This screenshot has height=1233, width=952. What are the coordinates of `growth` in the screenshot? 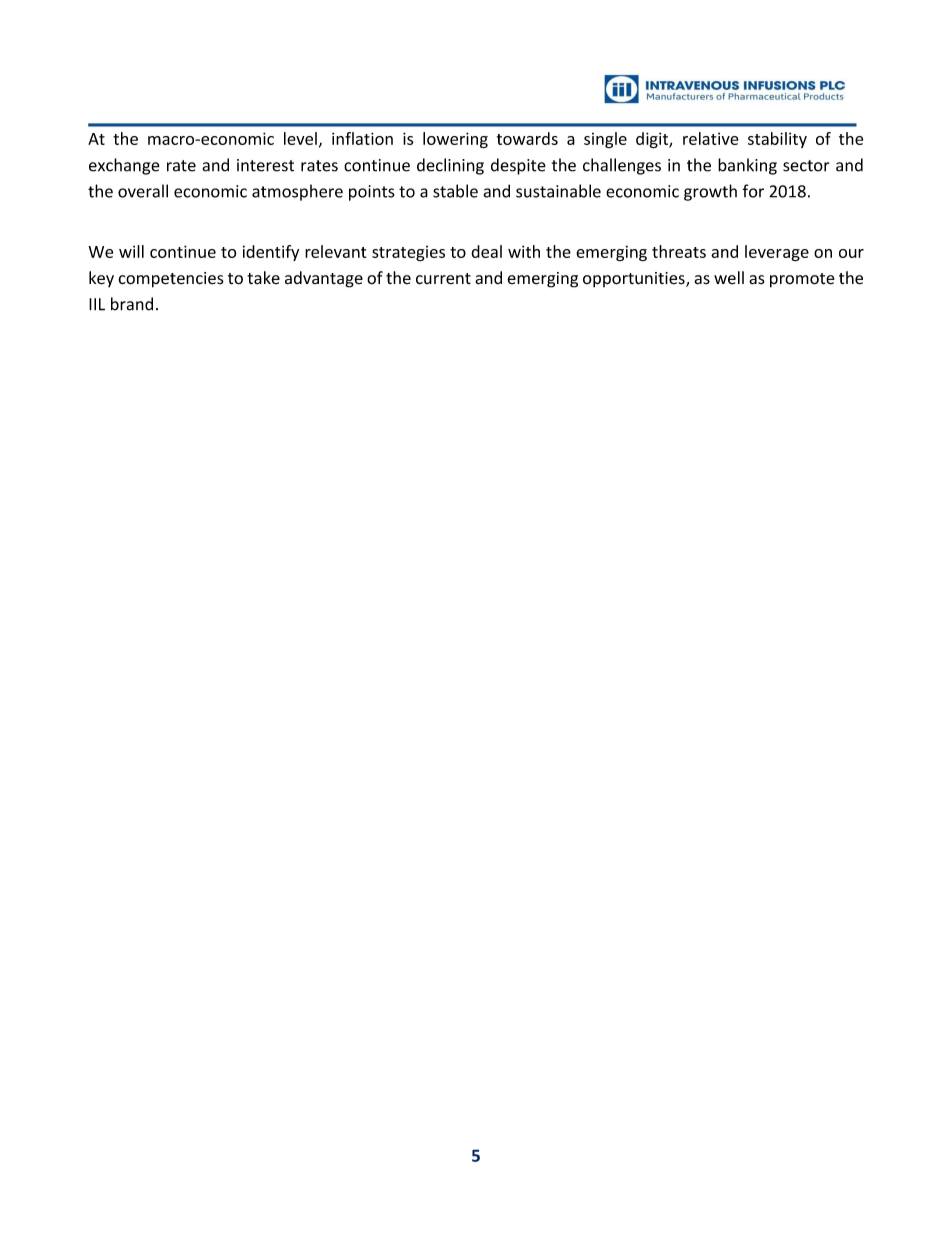 It's located at (710, 192).
